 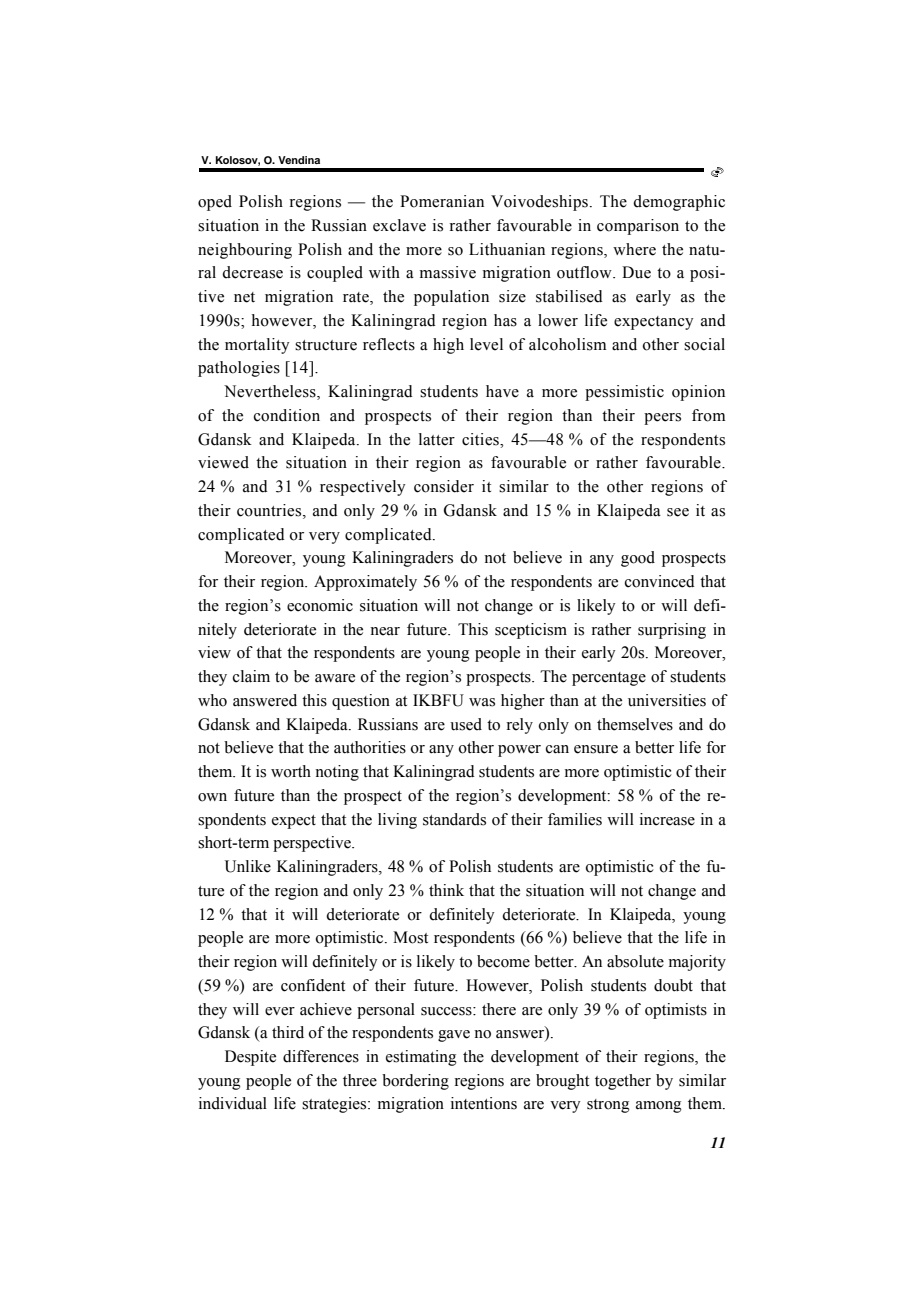 What do you see at coordinates (442, 201) in the screenshot?
I see `Pomeranian` at bounding box center [442, 201].
